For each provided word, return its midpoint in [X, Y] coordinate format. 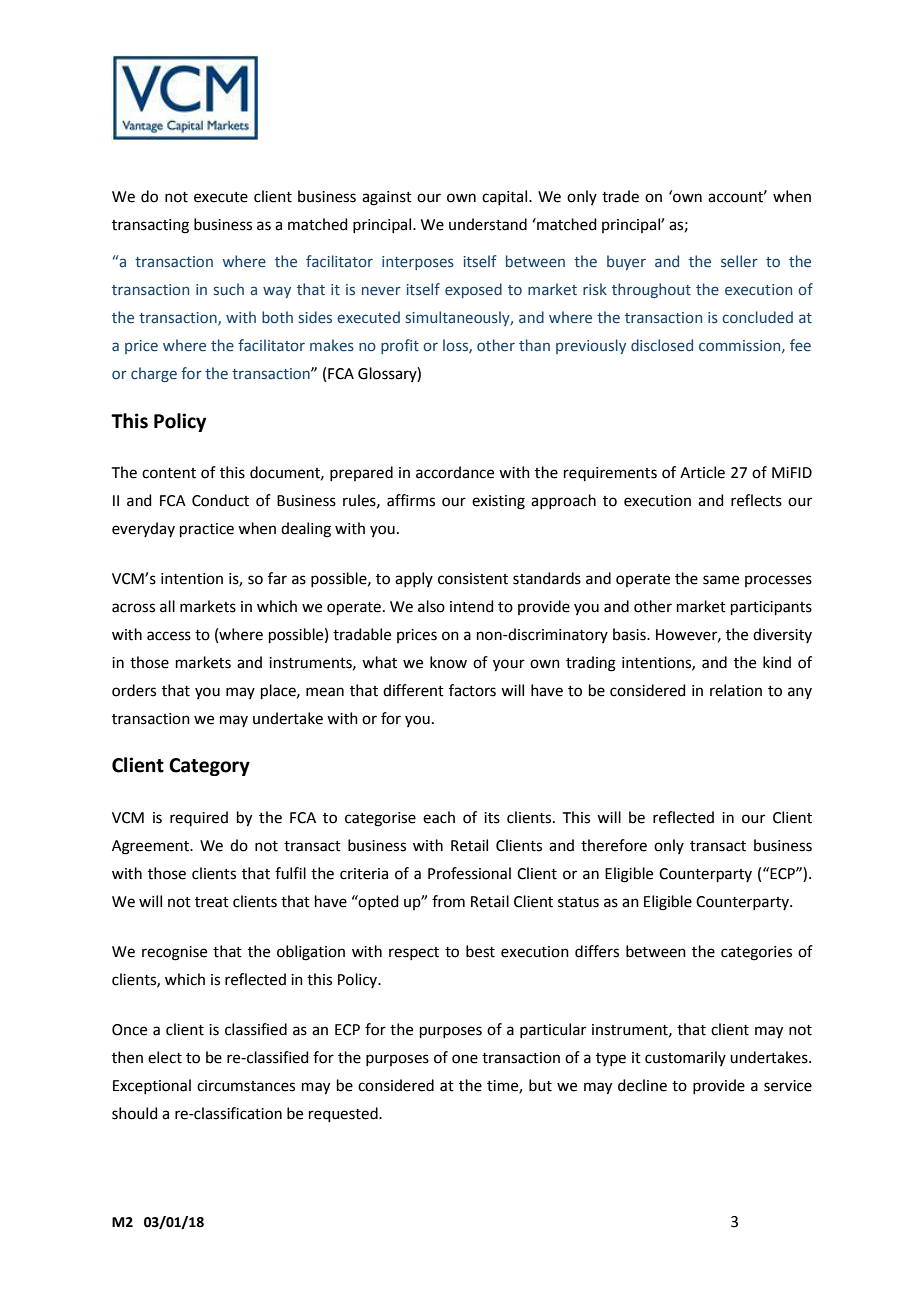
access [169, 636]
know [448, 662]
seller [739, 261]
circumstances [246, 1086]
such [229, 289]
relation [736, 690]
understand [488, 224]
